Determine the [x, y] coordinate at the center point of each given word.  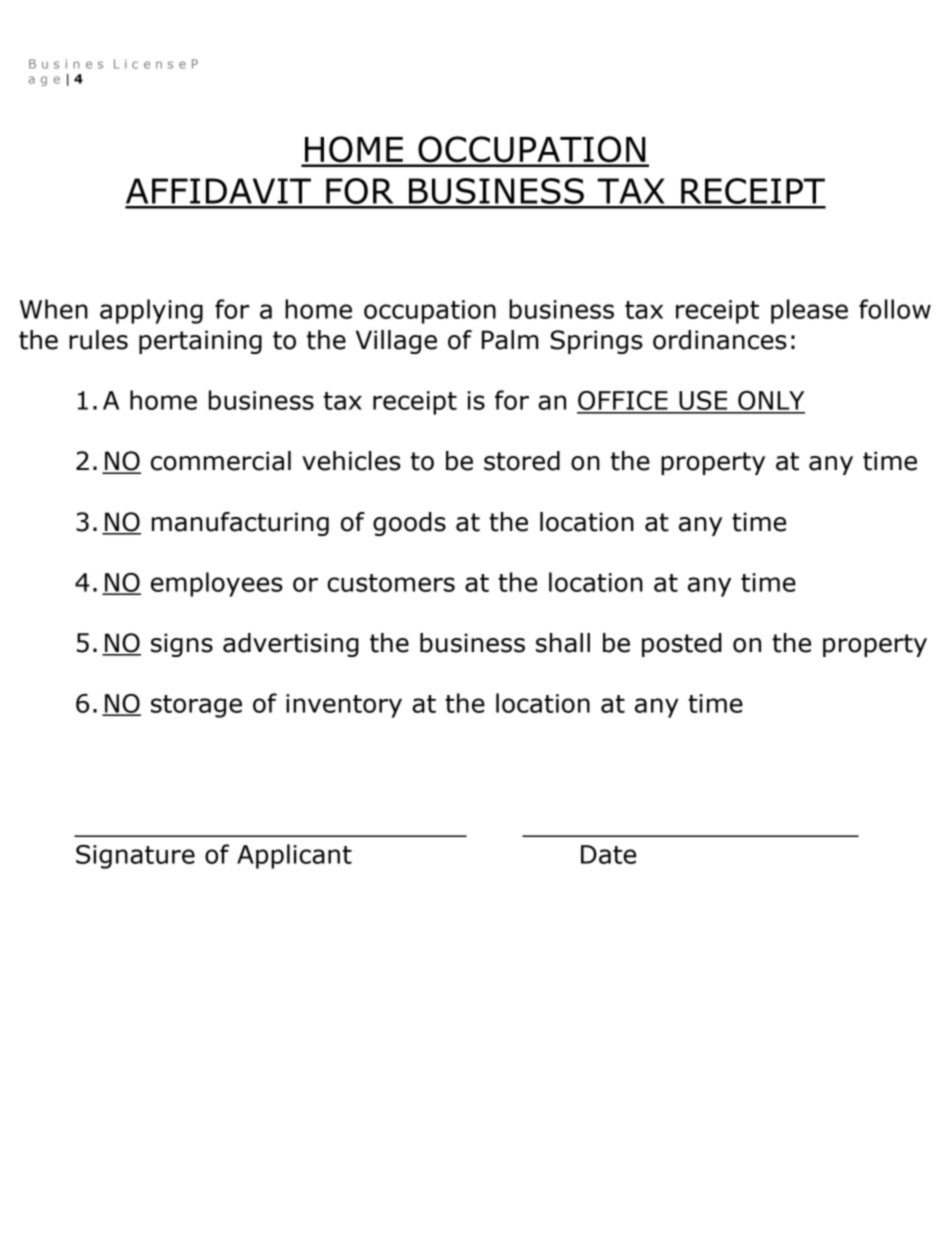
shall [563, 643]
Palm [510, 340]
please [809, 311]
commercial [221, 461]
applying [151, 311]
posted [682, 645]
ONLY [770, 402]
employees [217, 584]
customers [391, 583]
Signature [135, 857]
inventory [344, 706]
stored [522, 461]
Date [608, 854]
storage [196, 706]
